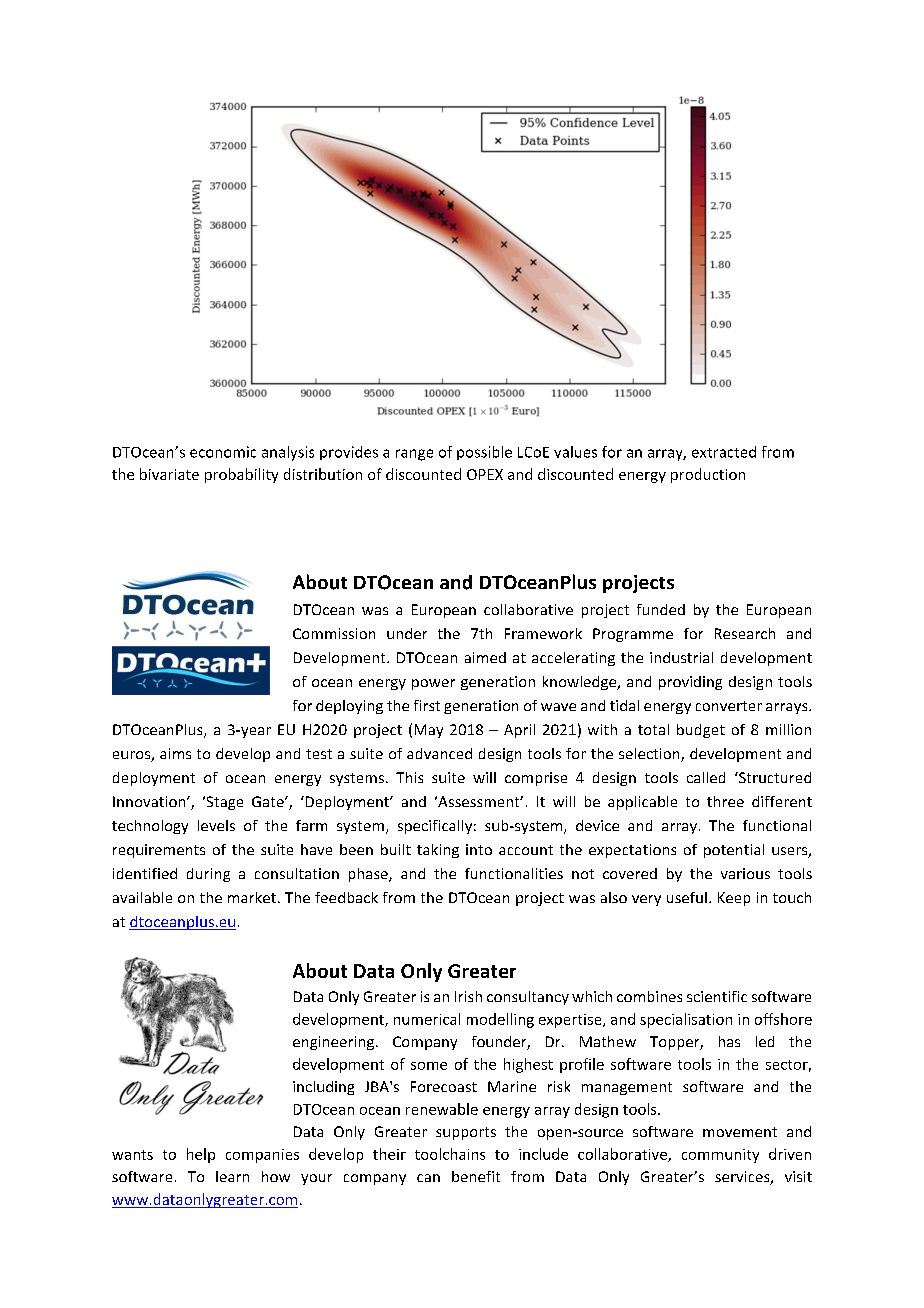  I want to click on community, so click(720, 1156).
